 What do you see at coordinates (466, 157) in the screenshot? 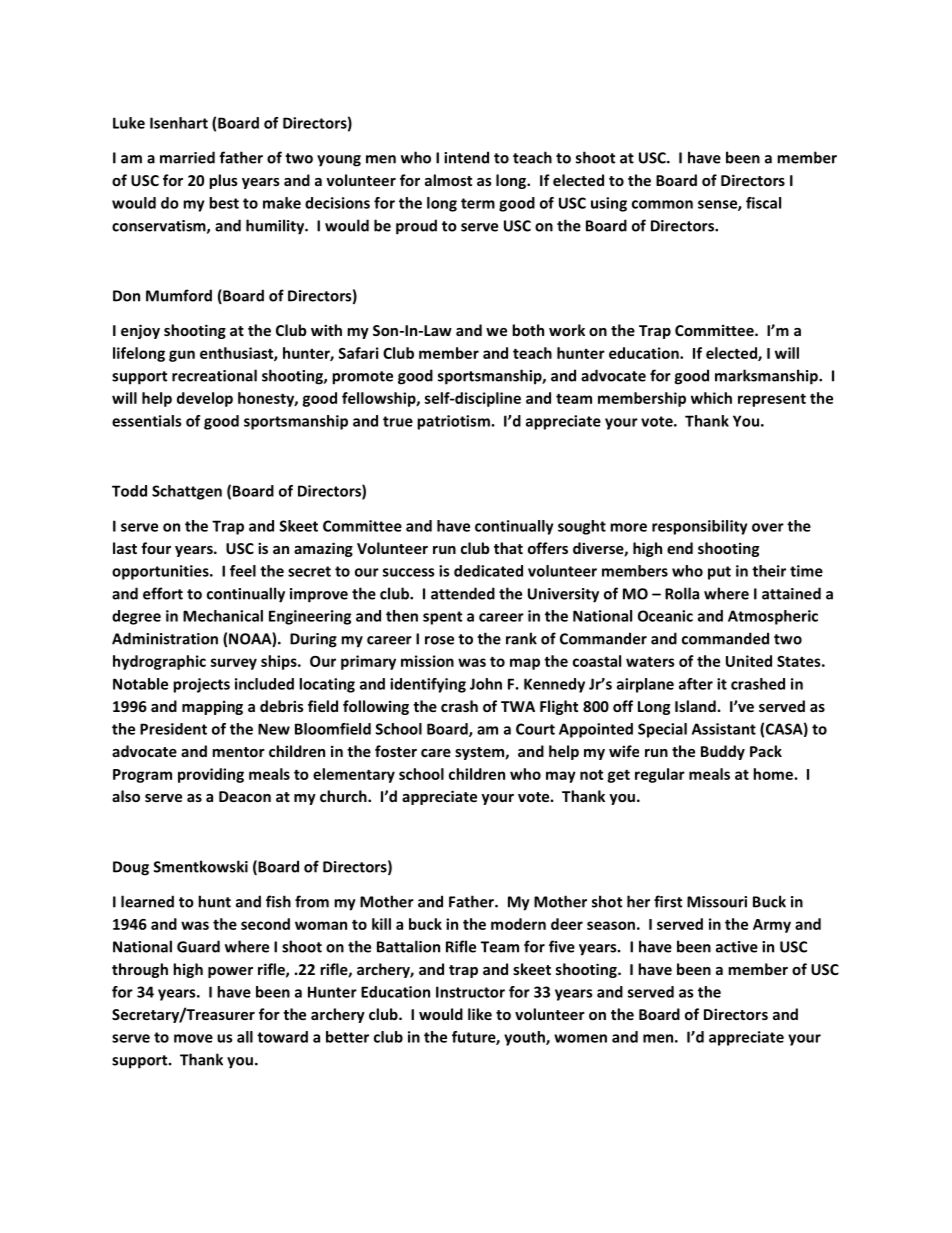
I see `intend` at bounding box center [466, 157].
